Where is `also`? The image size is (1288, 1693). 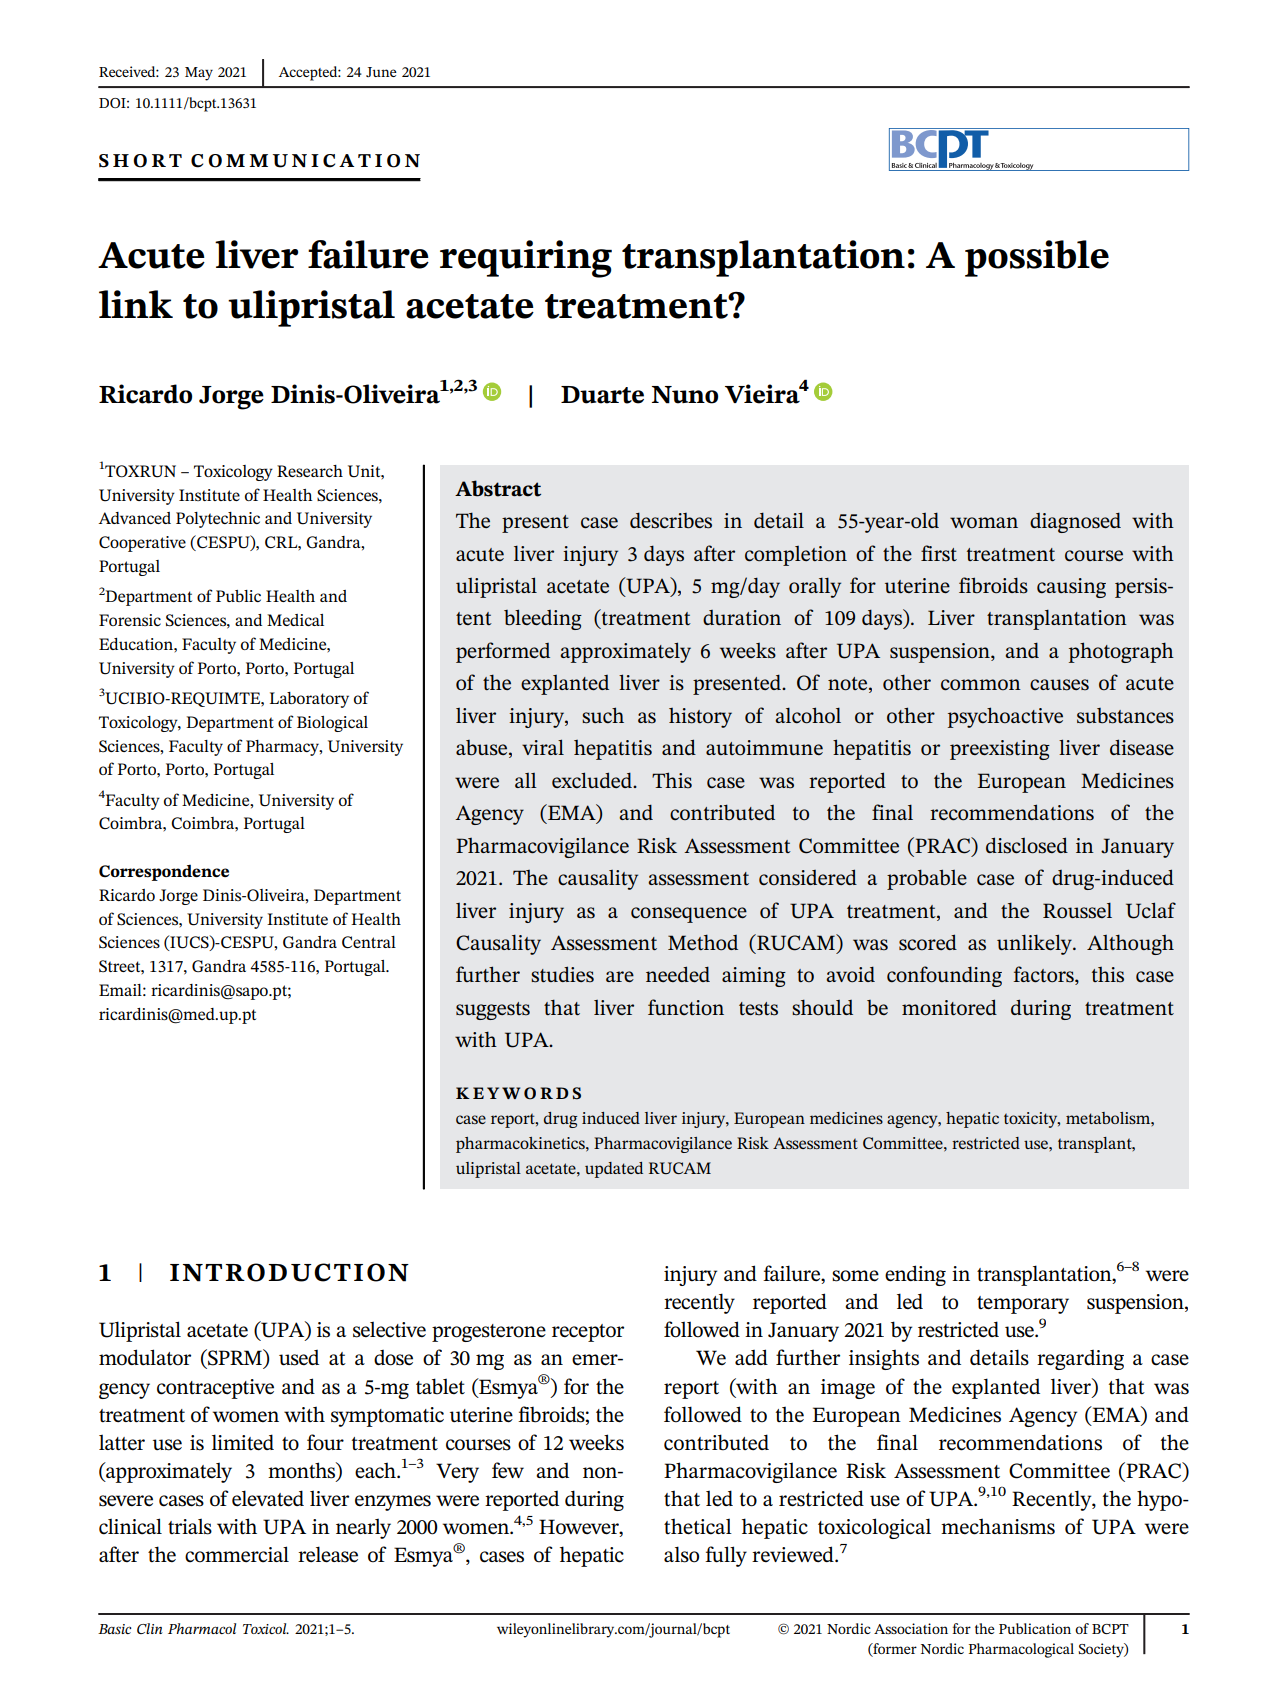
also is located at coordinates (681, 1554).
